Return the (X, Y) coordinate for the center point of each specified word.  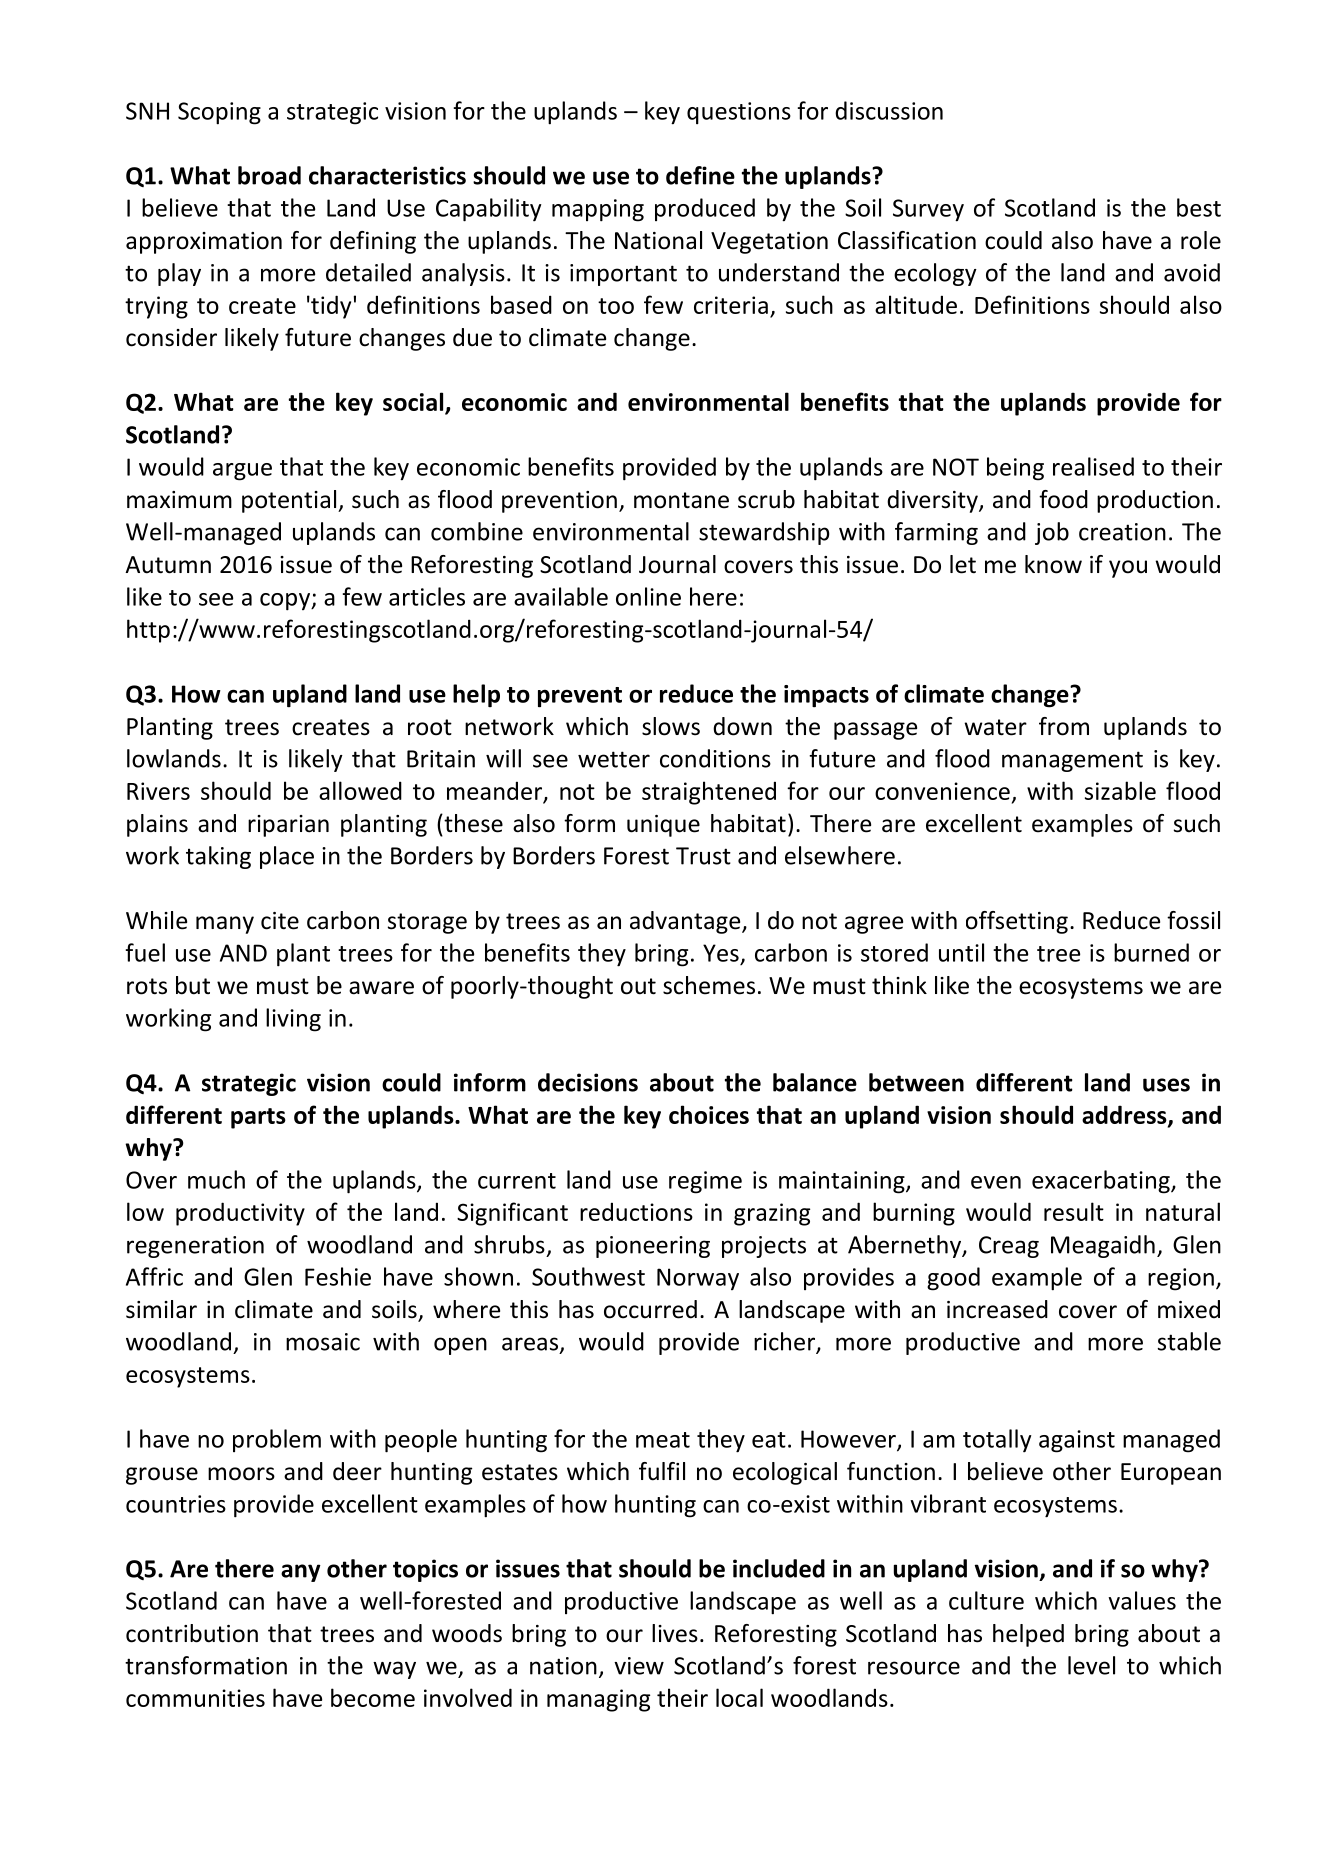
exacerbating (1102, 1182)
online (648, 596)
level (1091, 1665)
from (1064, 726)
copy (286, 602)
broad (269, 175)
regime (705, 1182)
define (700, 175)
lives (675, 1633)
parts (258, 1118)
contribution (192, 1633)
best (1199, 207)
